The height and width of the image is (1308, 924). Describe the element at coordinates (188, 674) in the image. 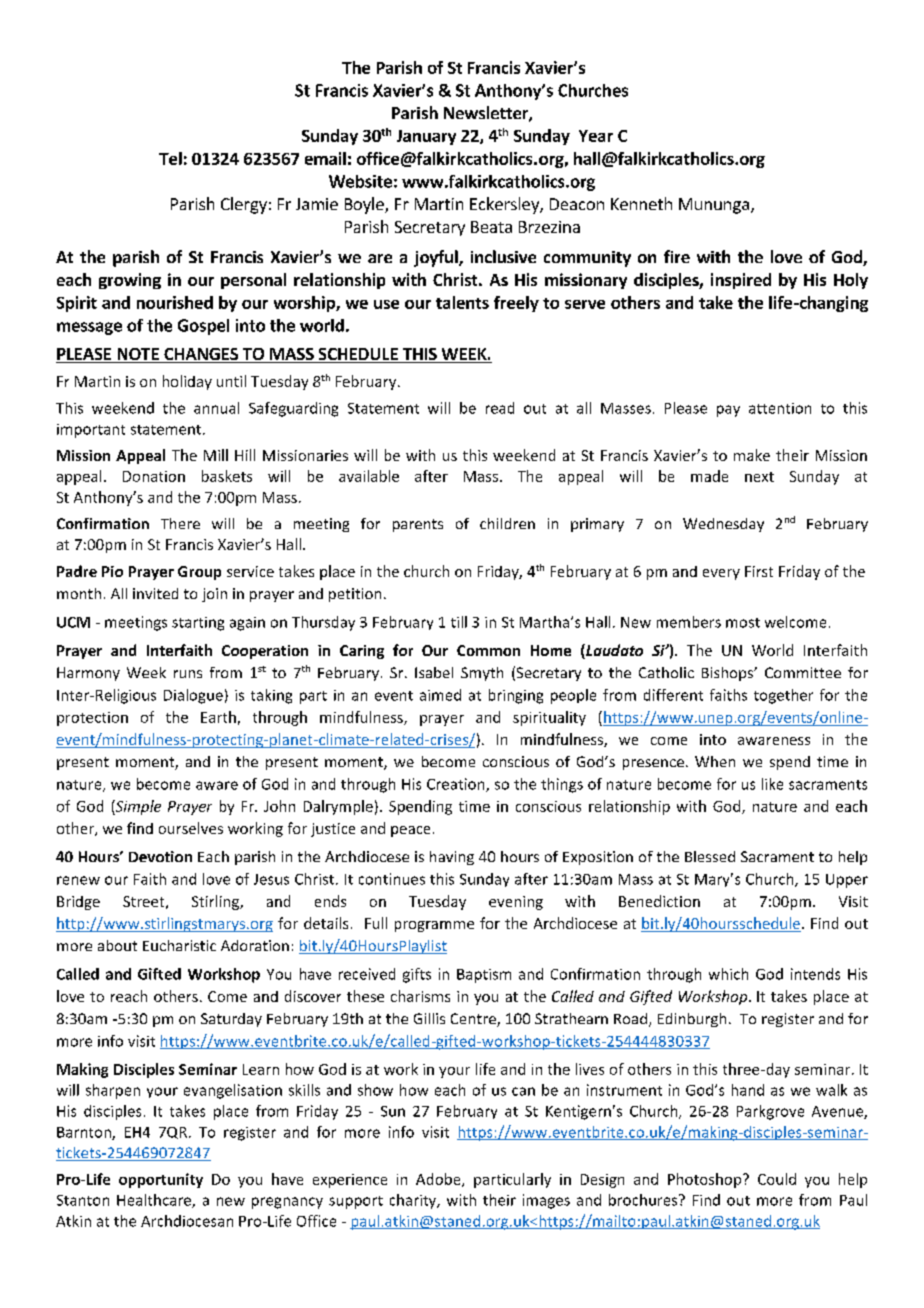

I see `runs` at that location.
